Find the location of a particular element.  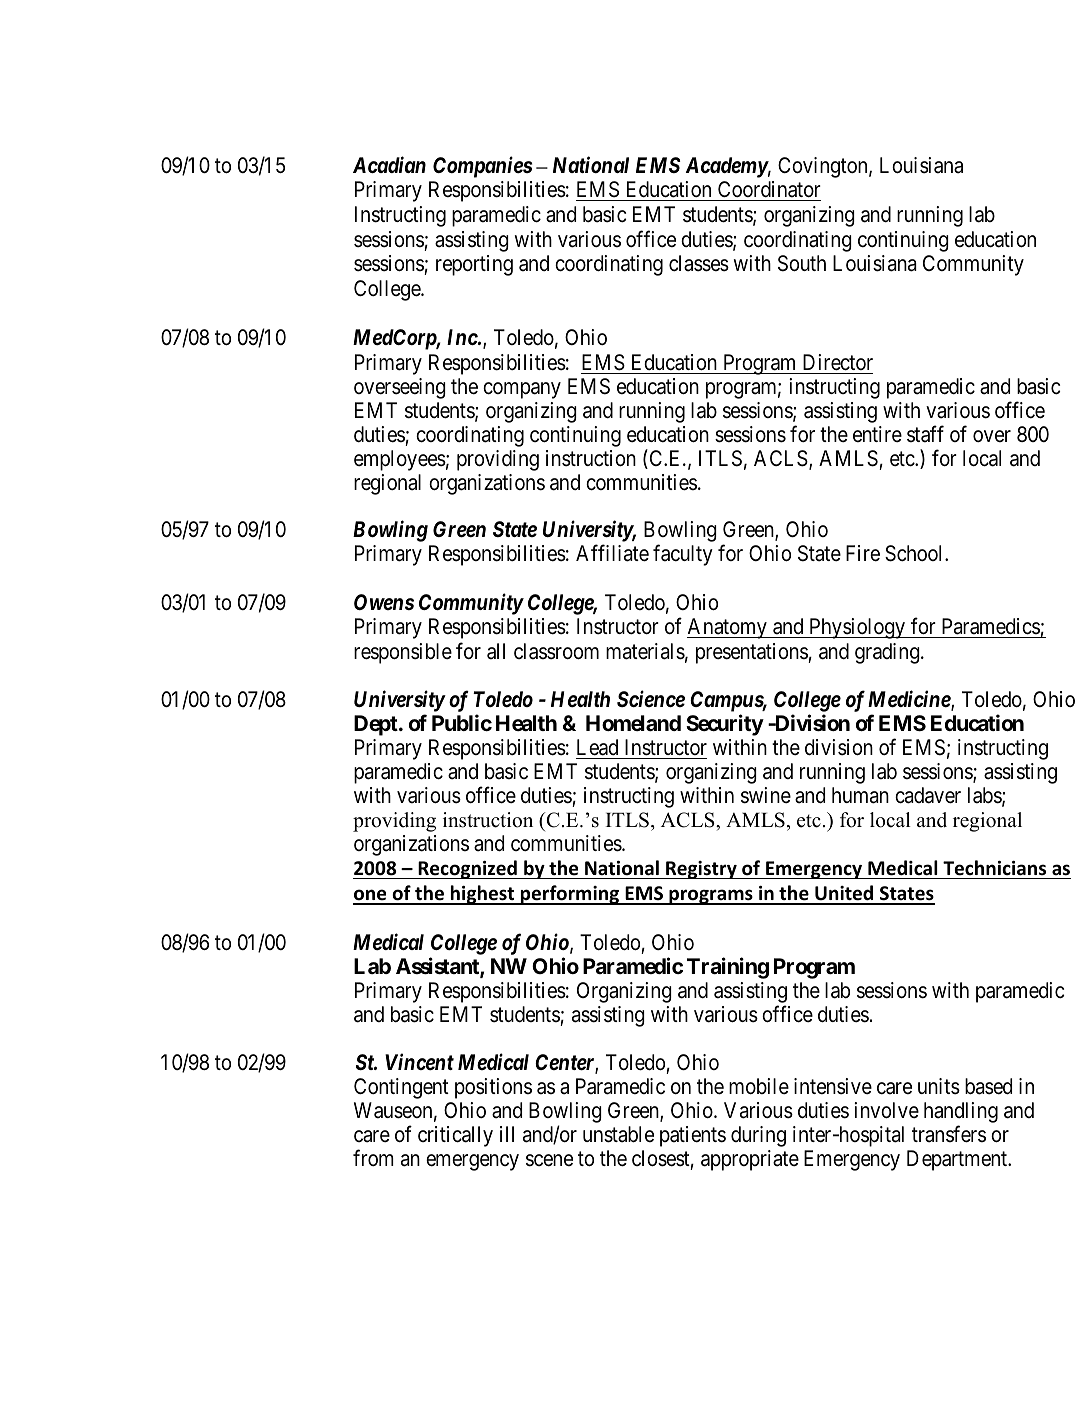

School is located at coordinates (915, 553).
